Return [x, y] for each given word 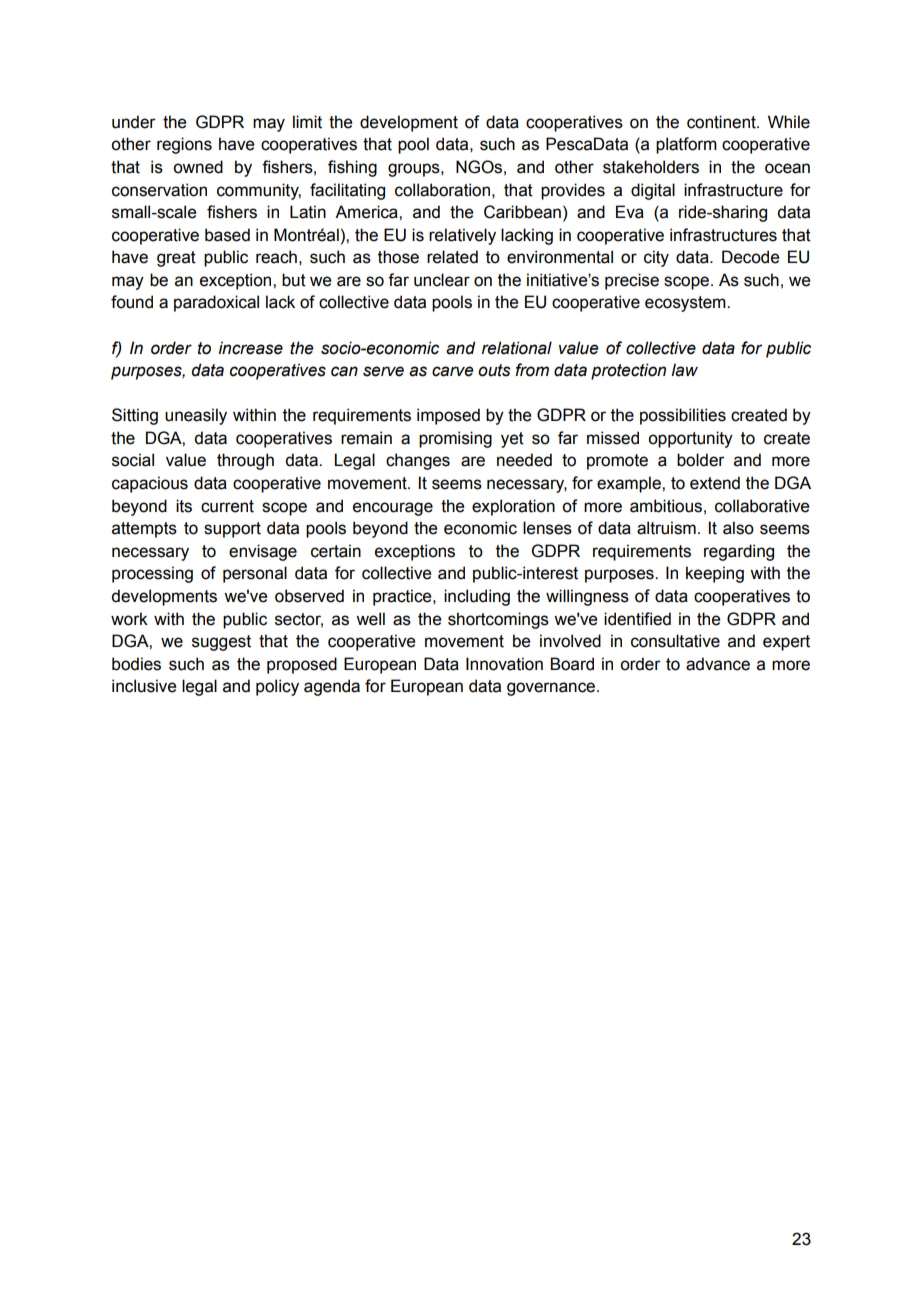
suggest [221, 643]
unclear [442, 280]
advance [718, 664]
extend [715, 483]
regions [184, 145]
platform [686, 145]
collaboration [442, 190]
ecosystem [686, 304]
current [227, 506]
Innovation [504, 664]
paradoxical [216, 303]
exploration [513, 507]
